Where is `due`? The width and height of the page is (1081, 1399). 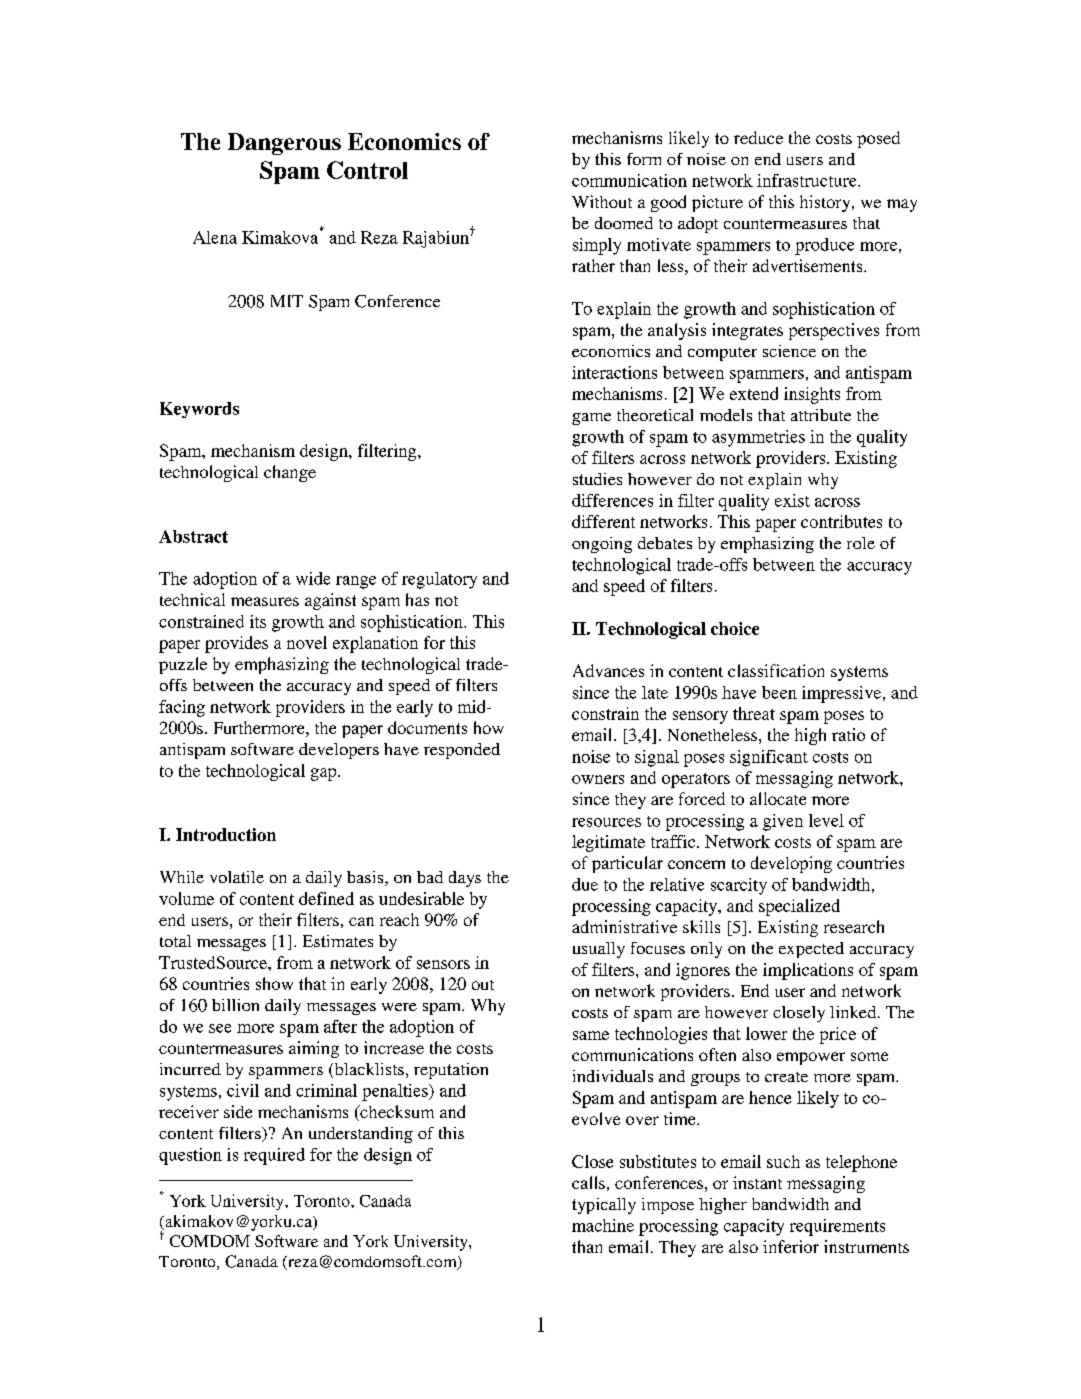
due is located at coordinates (585, 884).
